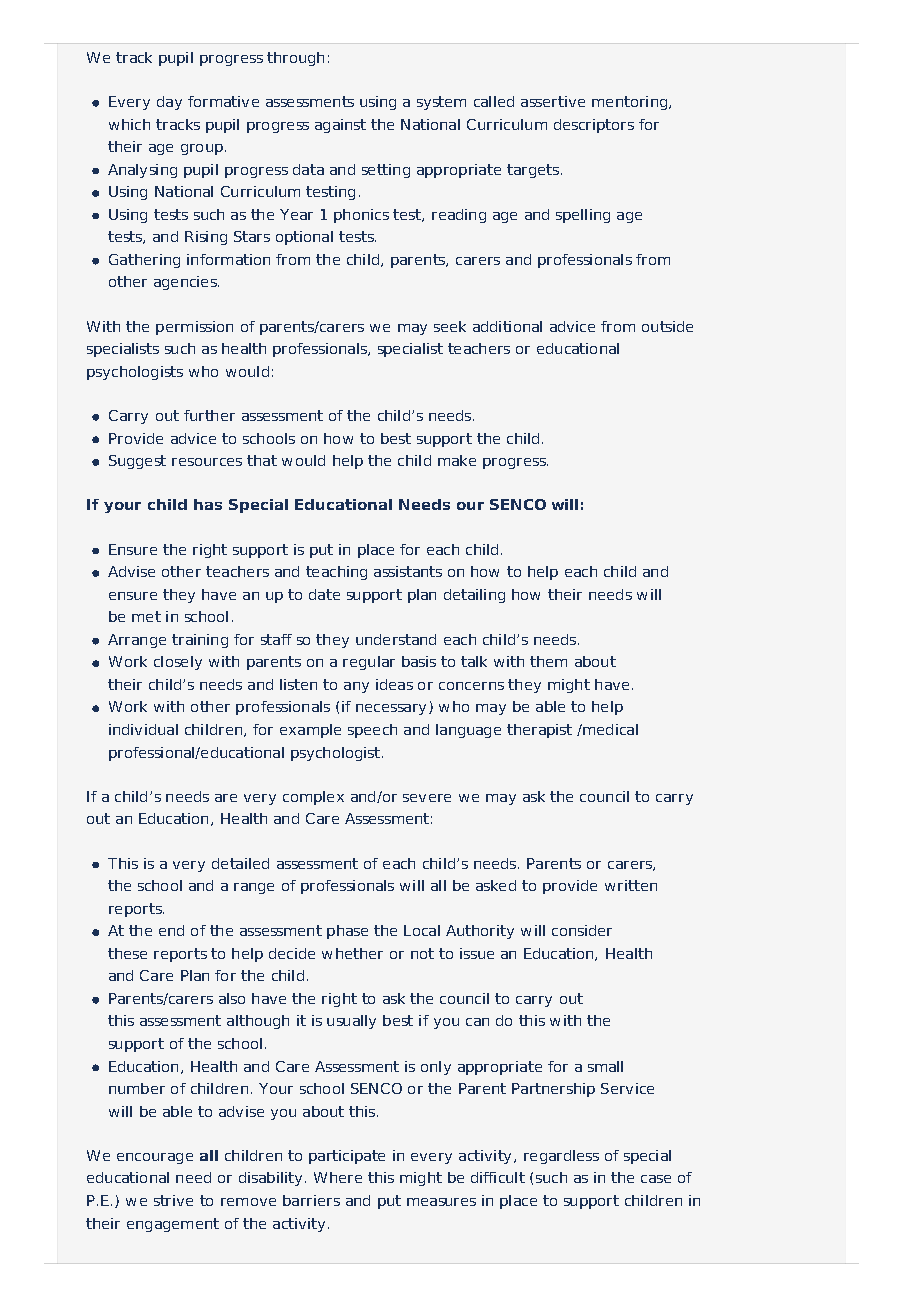  I want to click on individual, so click(143, 729).
